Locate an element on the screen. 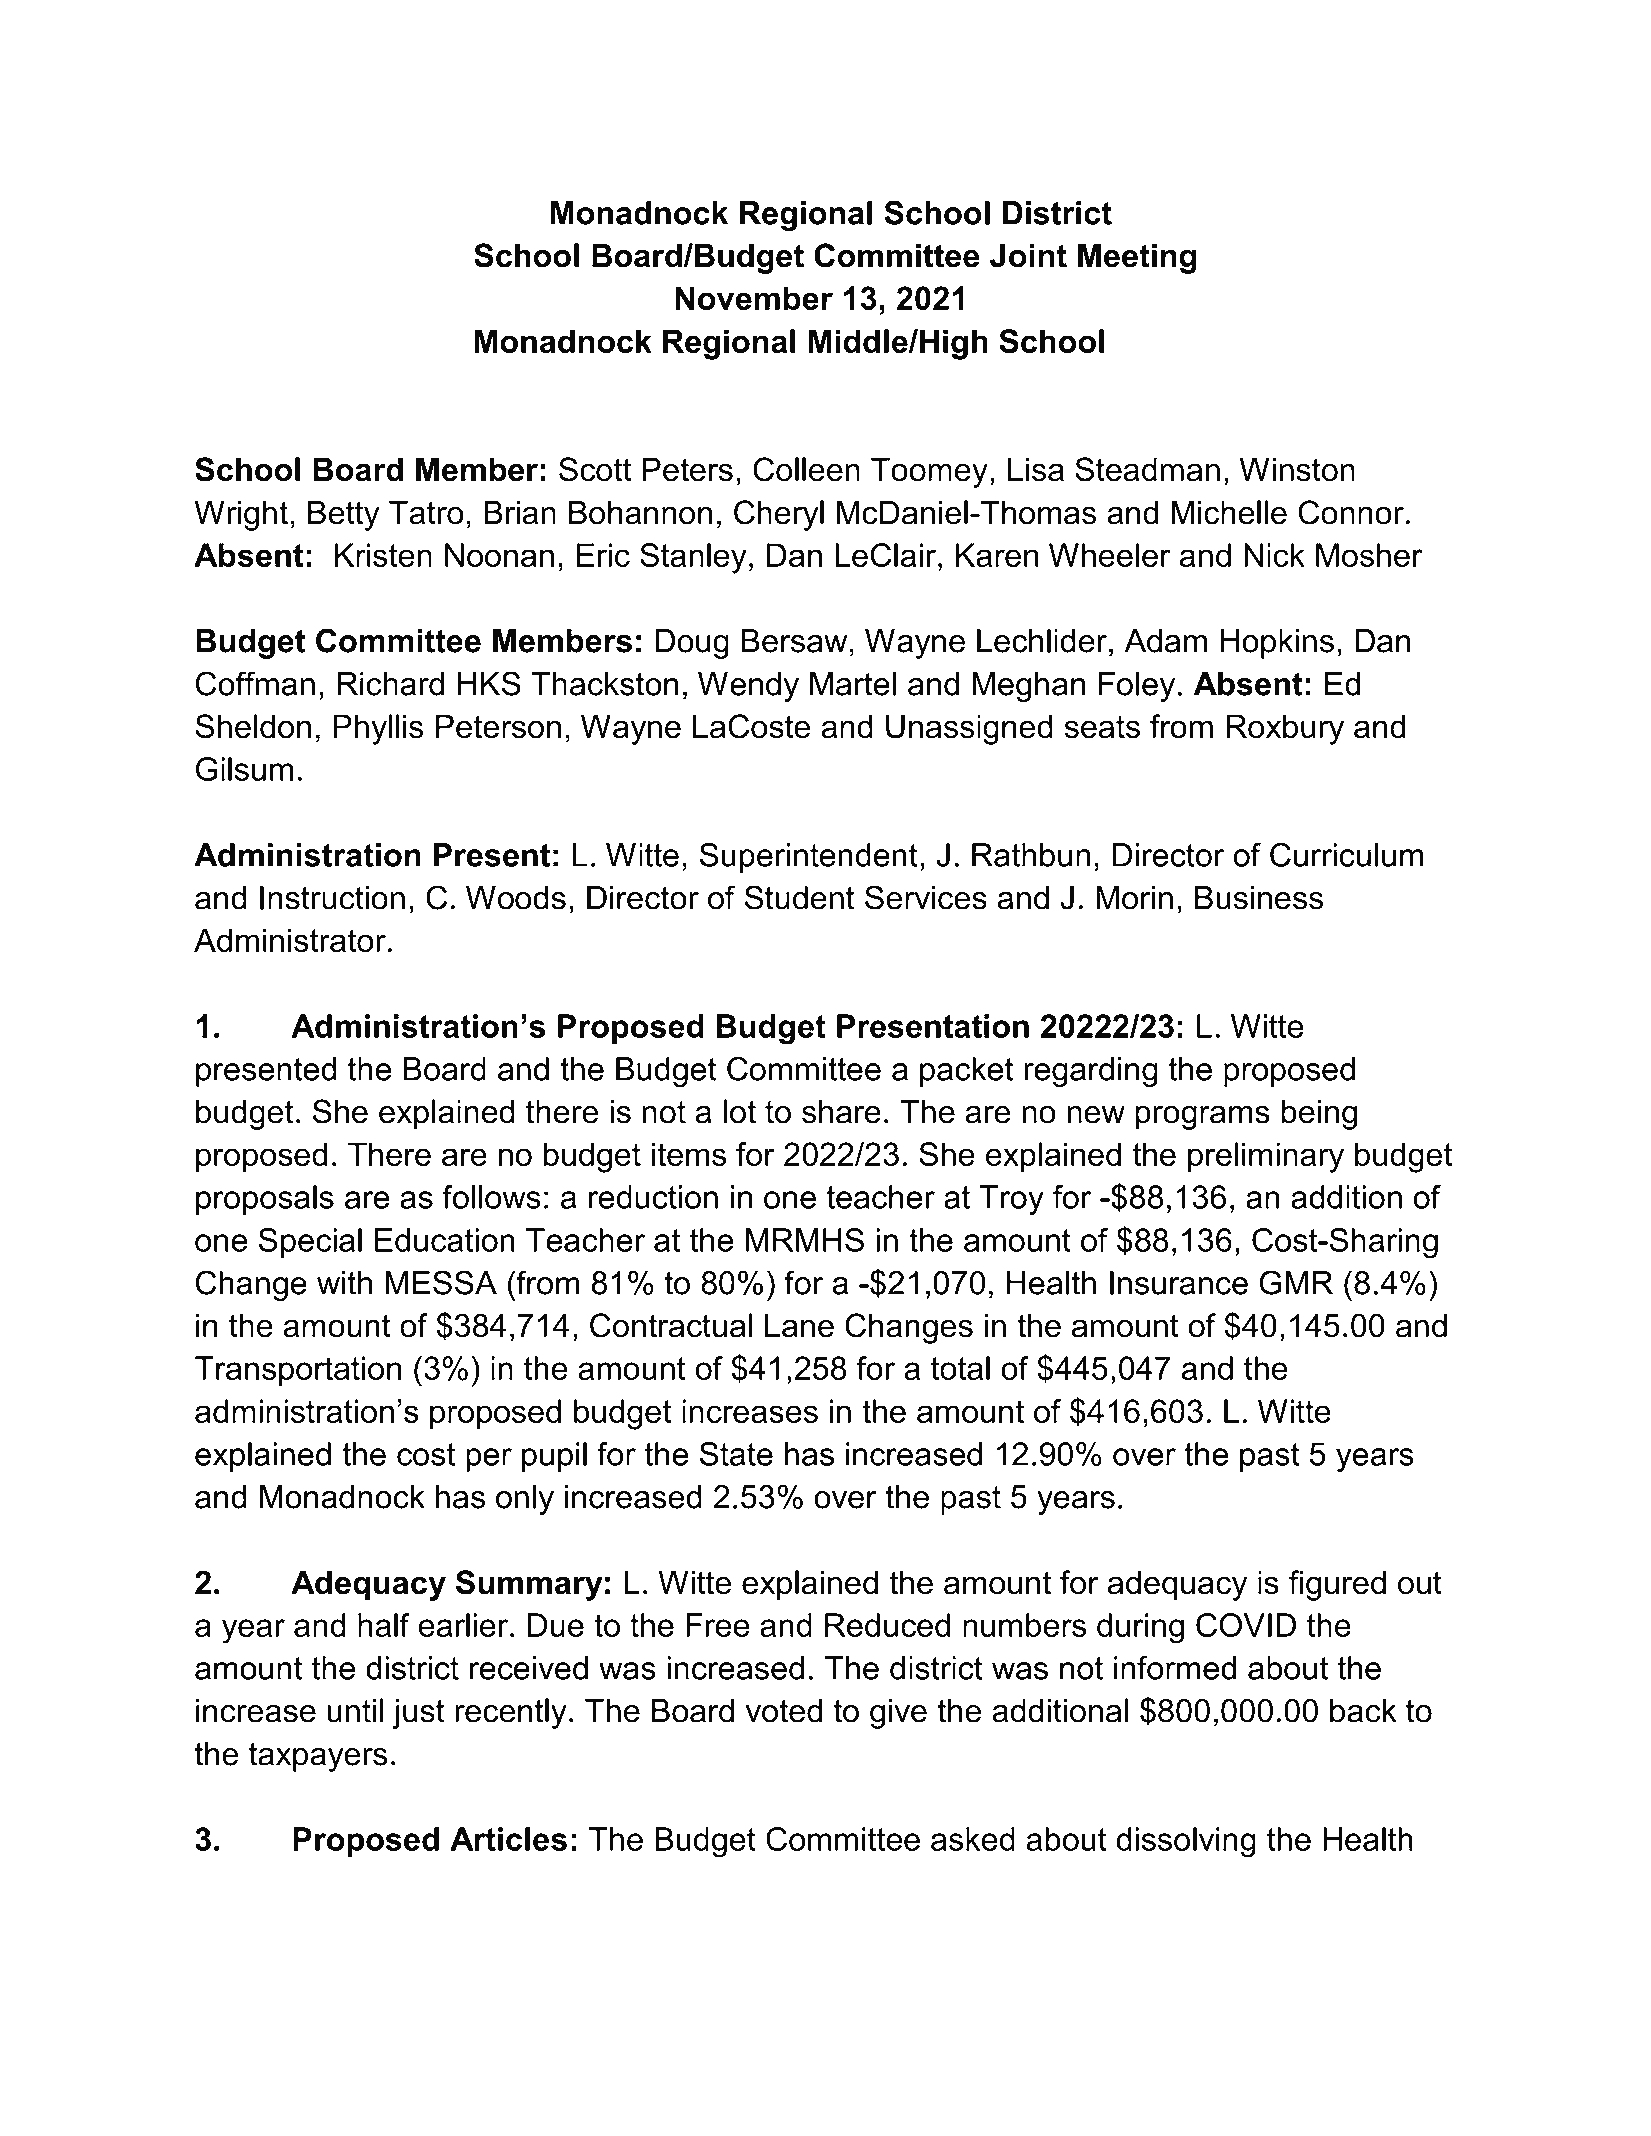  Martel is located at coordinates (853, 684).
